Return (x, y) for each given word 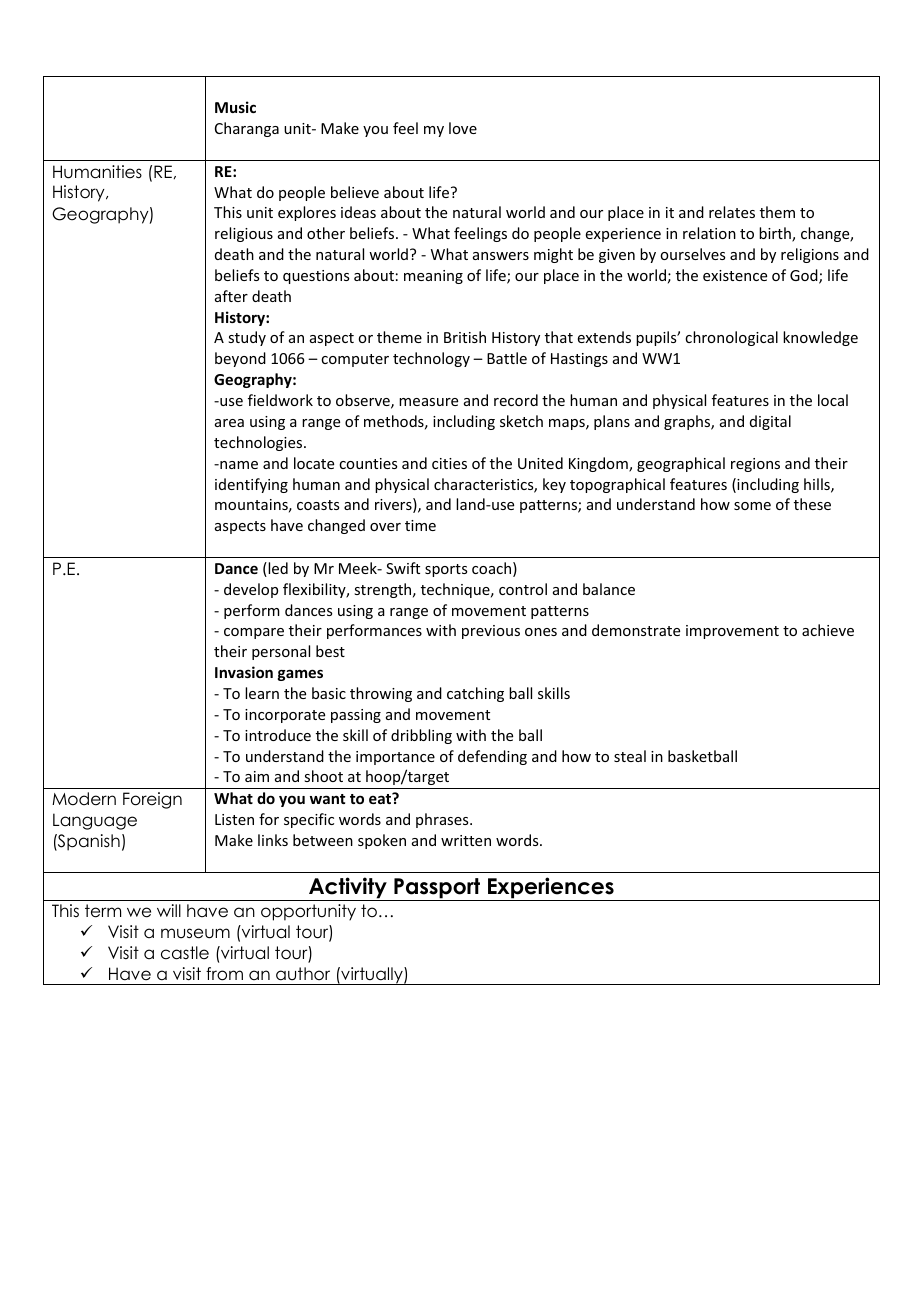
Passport (437, 889)
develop (251, 590)
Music (235, 107)
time (420, 525)
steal (630, 756)
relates (732, 212)
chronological (731, 338)
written (466, 840)
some (752, 506)
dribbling (421, 736)
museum (195, 933)
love (463, 128)
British (465, 337)
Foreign (152, 800)
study (247, 338)
